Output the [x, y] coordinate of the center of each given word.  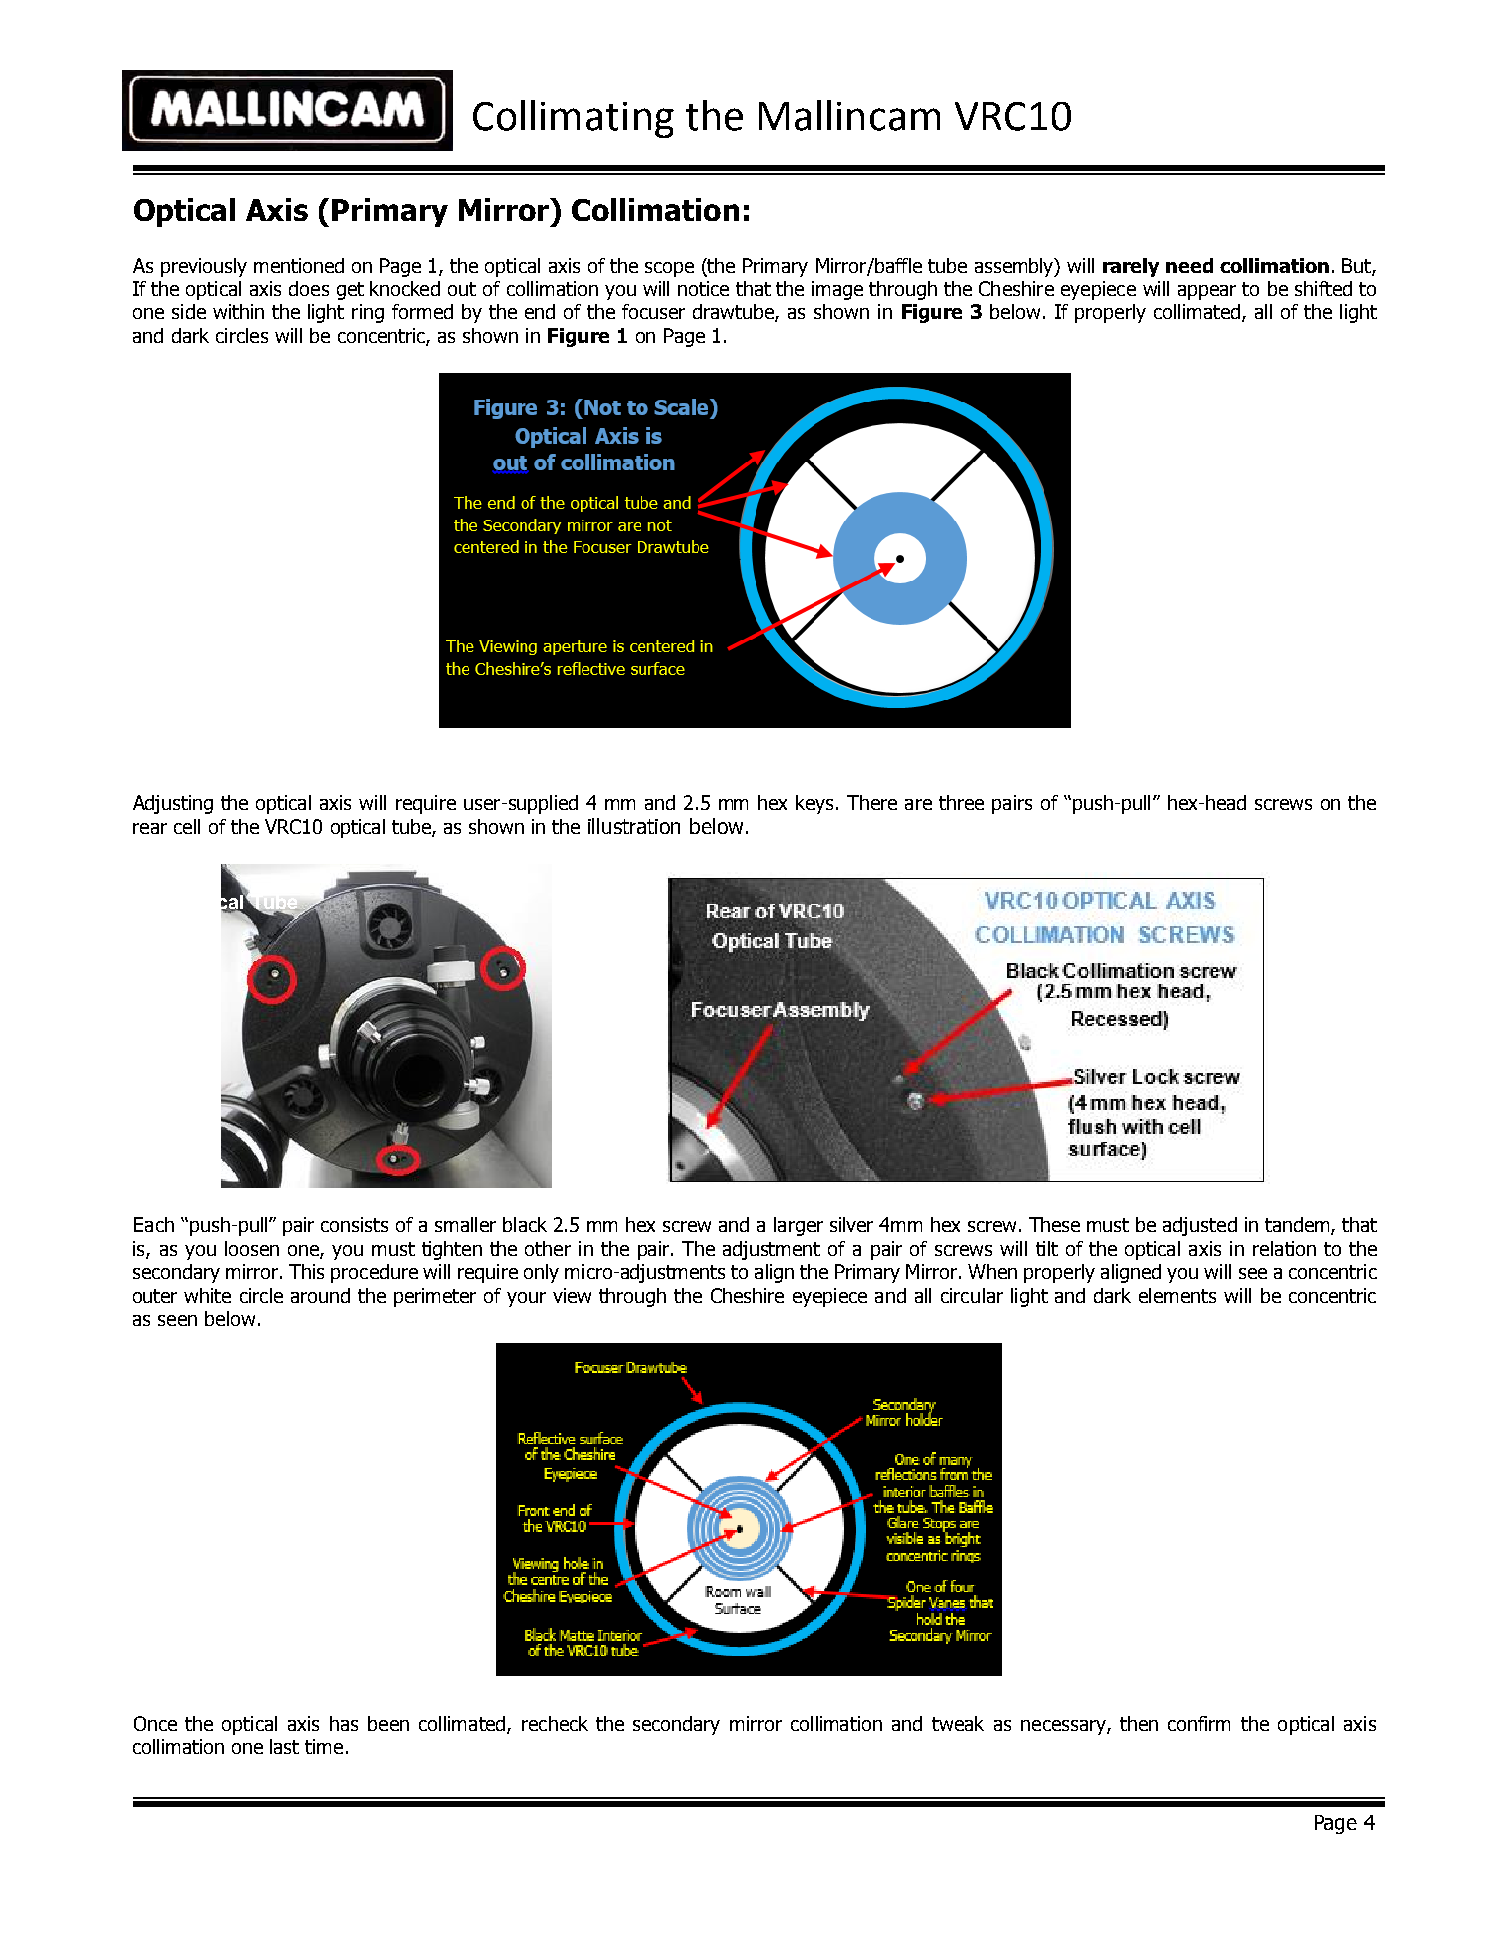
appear [1207, 292]
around [320, 1295]
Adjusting [173, 804]
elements [1177, 1295]
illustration [634, 826]
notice [703, 288]
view [572, 1295]
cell [187, 826]
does [309, 288]
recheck [555, 1723]
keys [814, 804]
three [961, 802]
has [344, 1723]
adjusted [1200, 1226]
